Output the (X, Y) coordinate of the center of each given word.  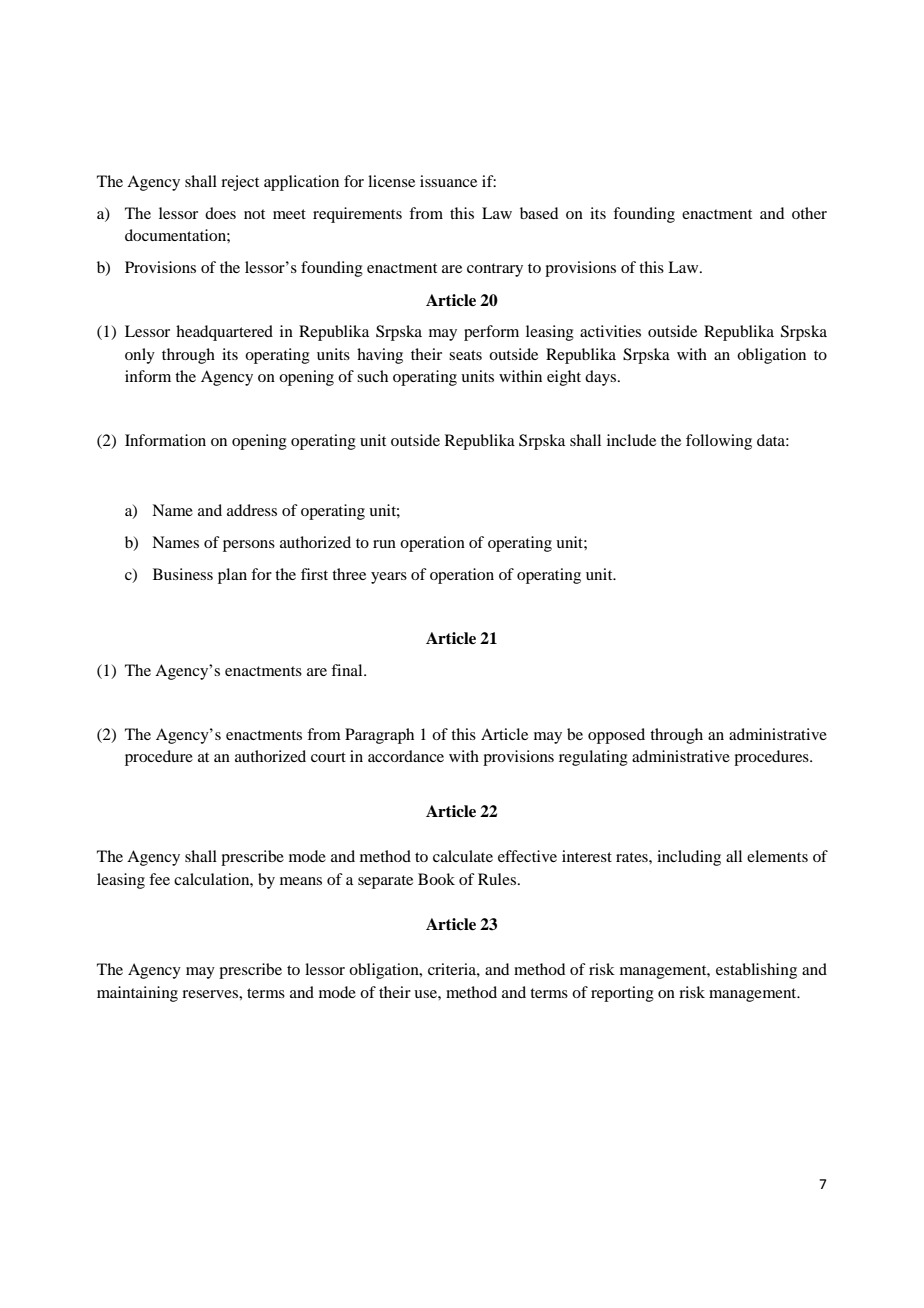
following (719, 442)
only (140, 356)
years (389, 578)
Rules (497, 879)
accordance (406, 756)
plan (232, 576)
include (631, 440)
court (328, 757)
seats (465, 355)
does (220, 213)
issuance (448, 181)
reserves (211, 994)
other (809, 213)
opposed (616, 736)
